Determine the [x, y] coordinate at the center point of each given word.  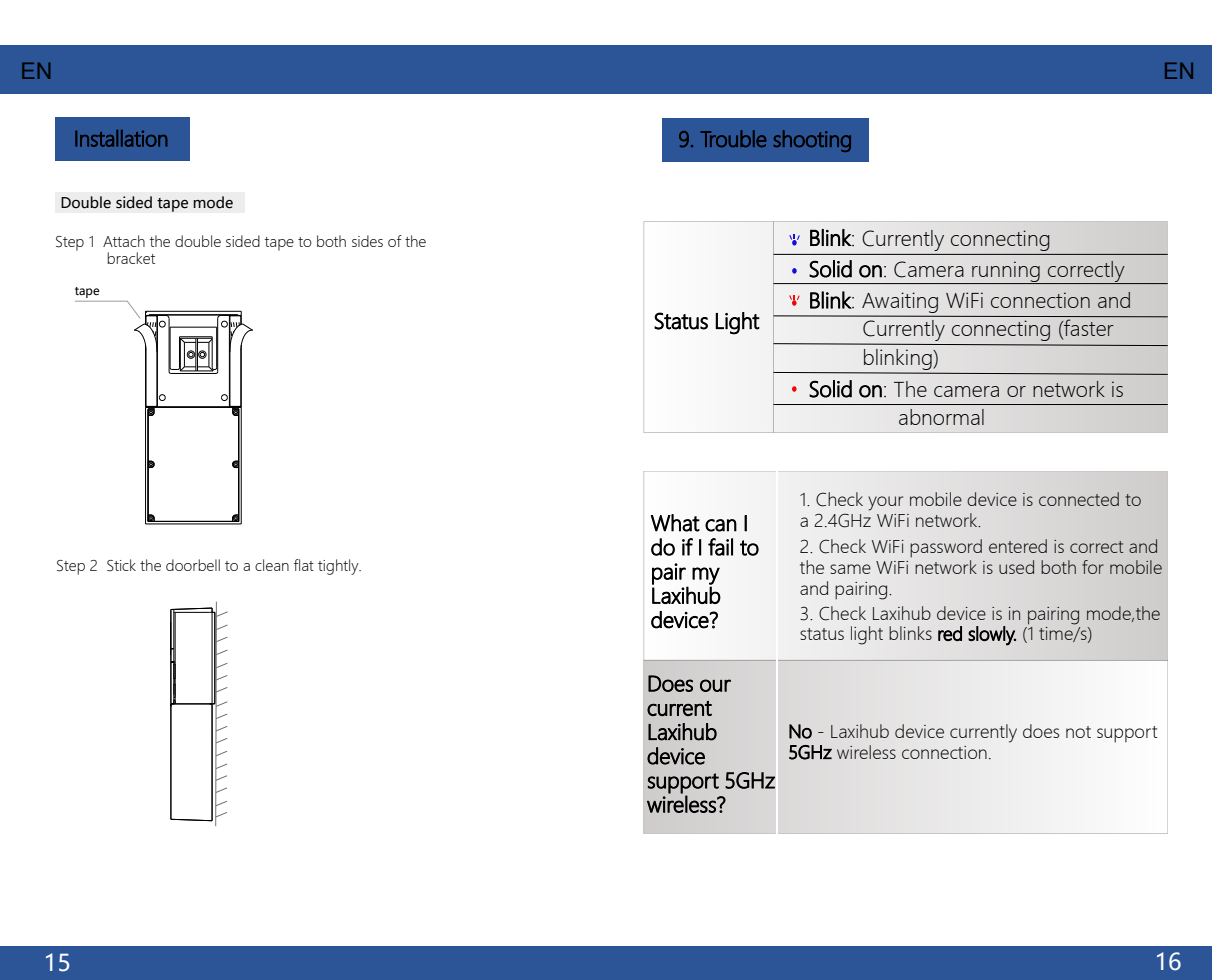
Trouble [734, 138]
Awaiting [900, 304]
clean [272, 565]
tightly [339, 567]
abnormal [941, 417]
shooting [812, 141]
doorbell [193, 565]
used [1016, 567]
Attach [124, 241]
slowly [992, 636]
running [1006, 272]
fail [720, 547]
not [1078, 732]
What [675, 523]
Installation [121, 138]
